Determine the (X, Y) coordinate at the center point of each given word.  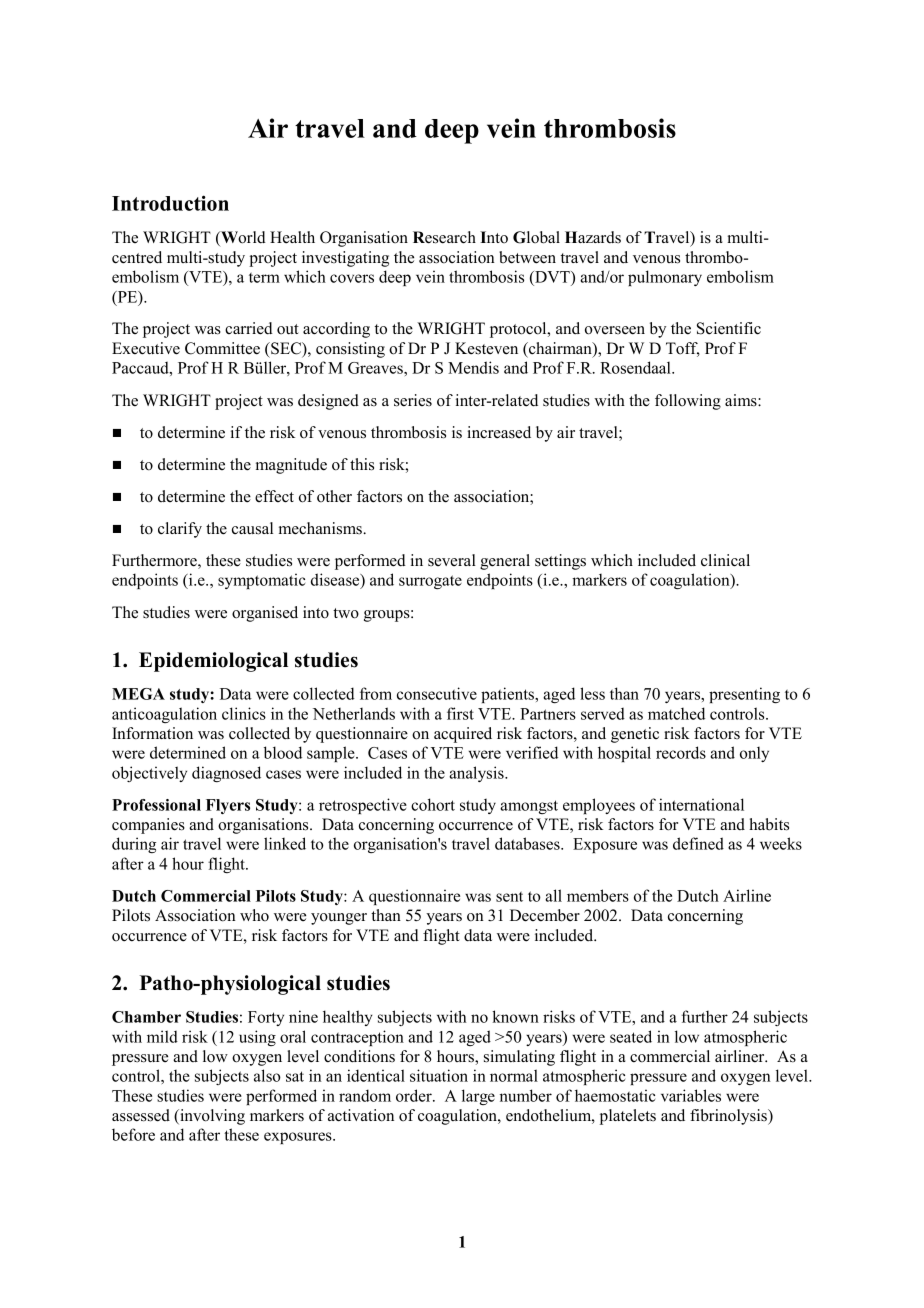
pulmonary (665, 278)
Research (444, 237)
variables (691, 1095)
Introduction (170, 203)
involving (211, 1117)
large (478, 1097)
